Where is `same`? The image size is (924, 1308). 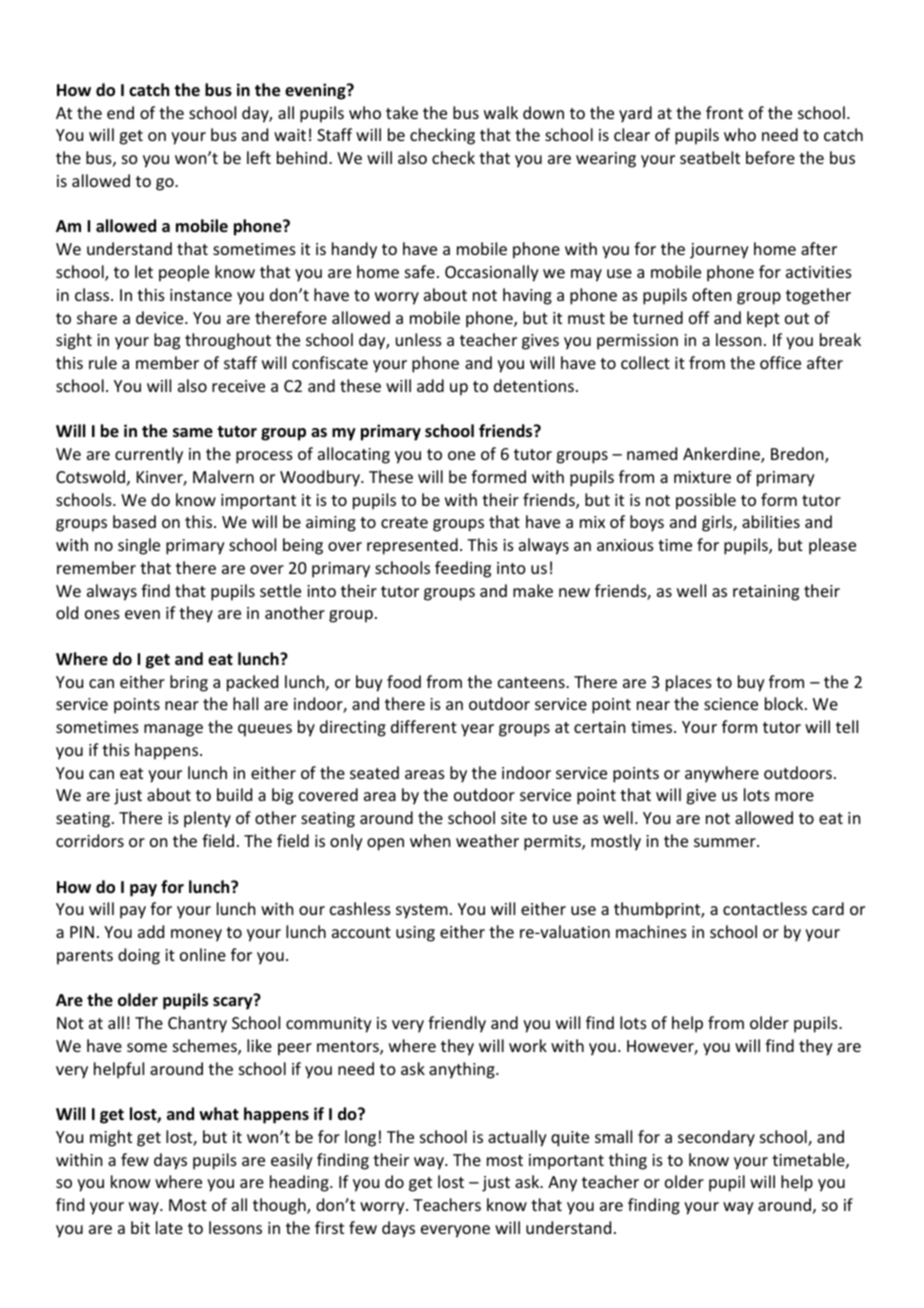
same is located at coordinates (193, 433).
